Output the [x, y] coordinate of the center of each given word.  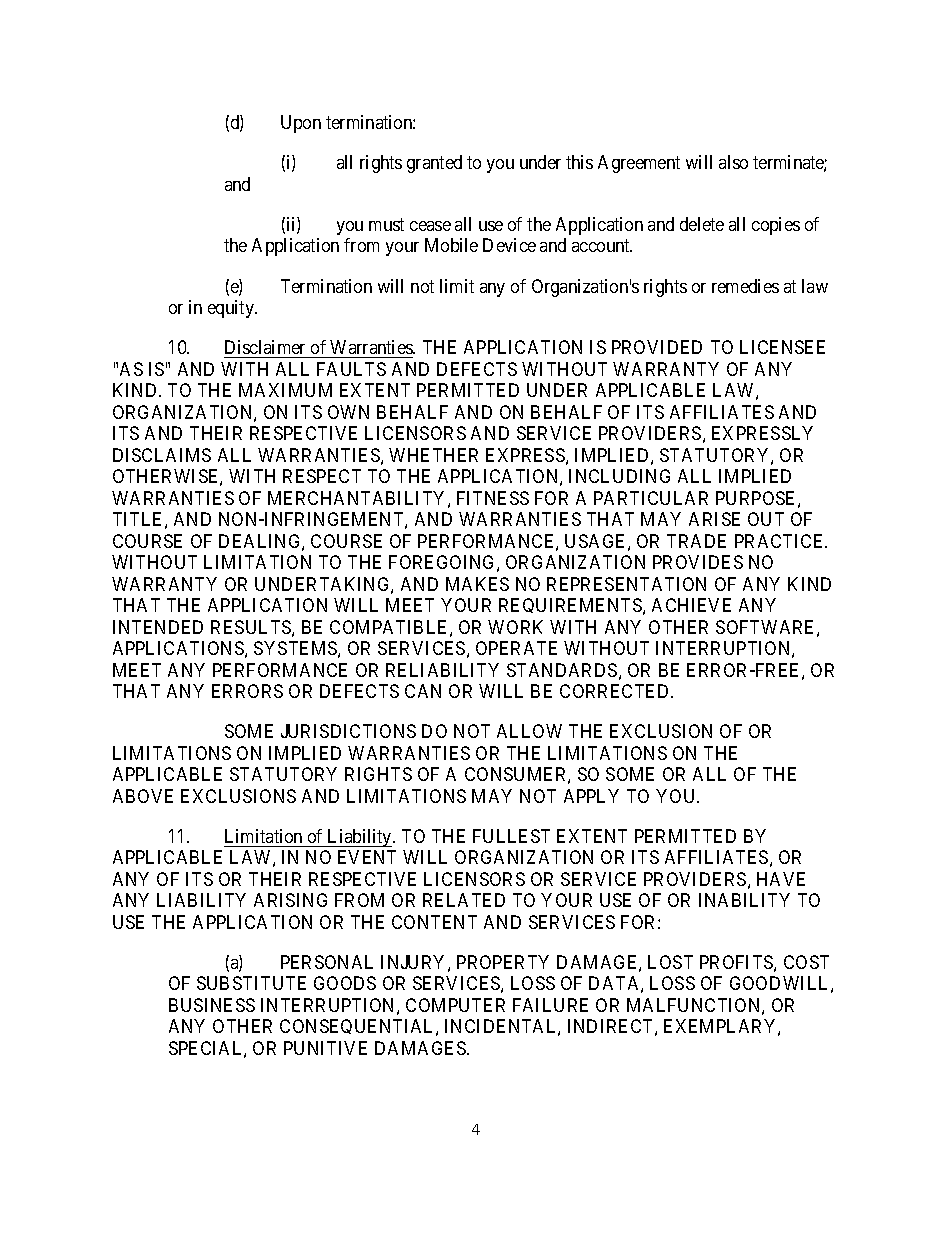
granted [434, 164]
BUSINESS [212, 1005]
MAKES [477, 584]
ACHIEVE [691, 605]
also [733, 162]
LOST [670, 962]
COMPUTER [455, 1005]
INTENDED [158, 627]
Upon [301, 124]
